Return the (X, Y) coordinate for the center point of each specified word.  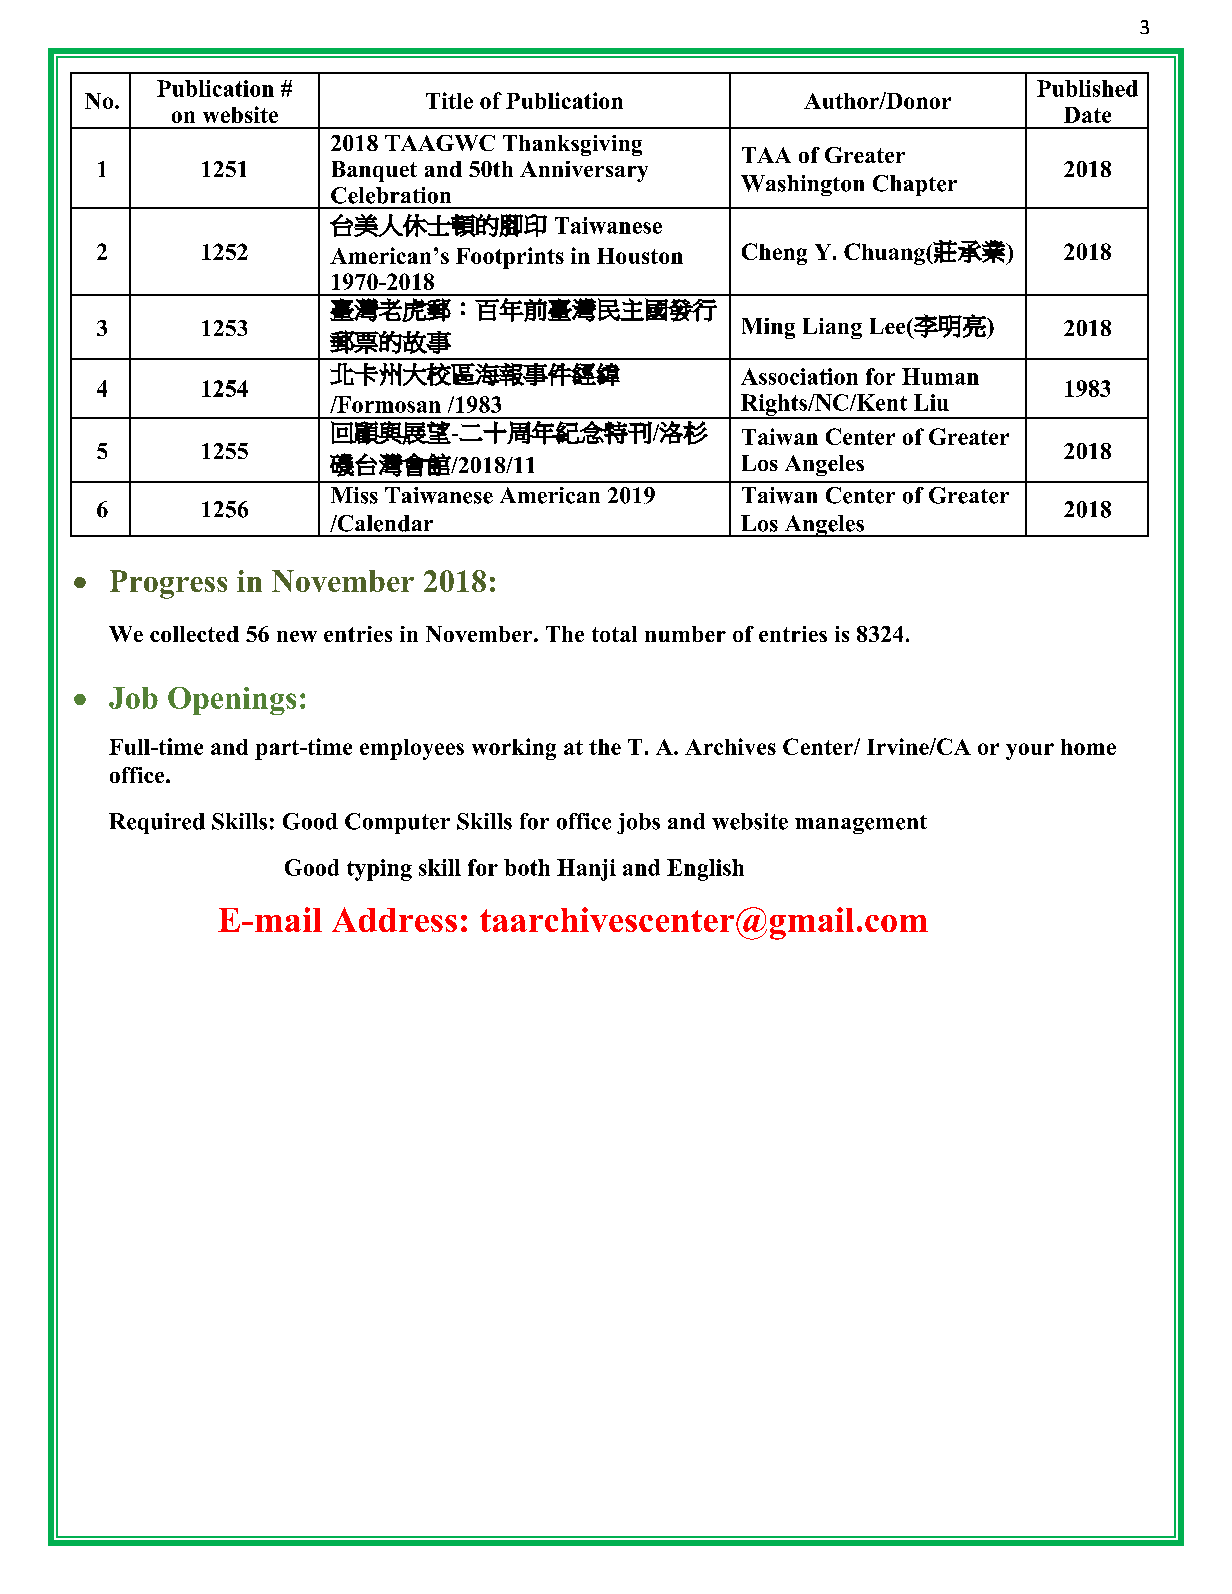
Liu (931, 402)
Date (1087, 115)
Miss (354, 495)
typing (379, 870)
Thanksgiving (572, 145)
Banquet (374, 171)
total (614, 634)
